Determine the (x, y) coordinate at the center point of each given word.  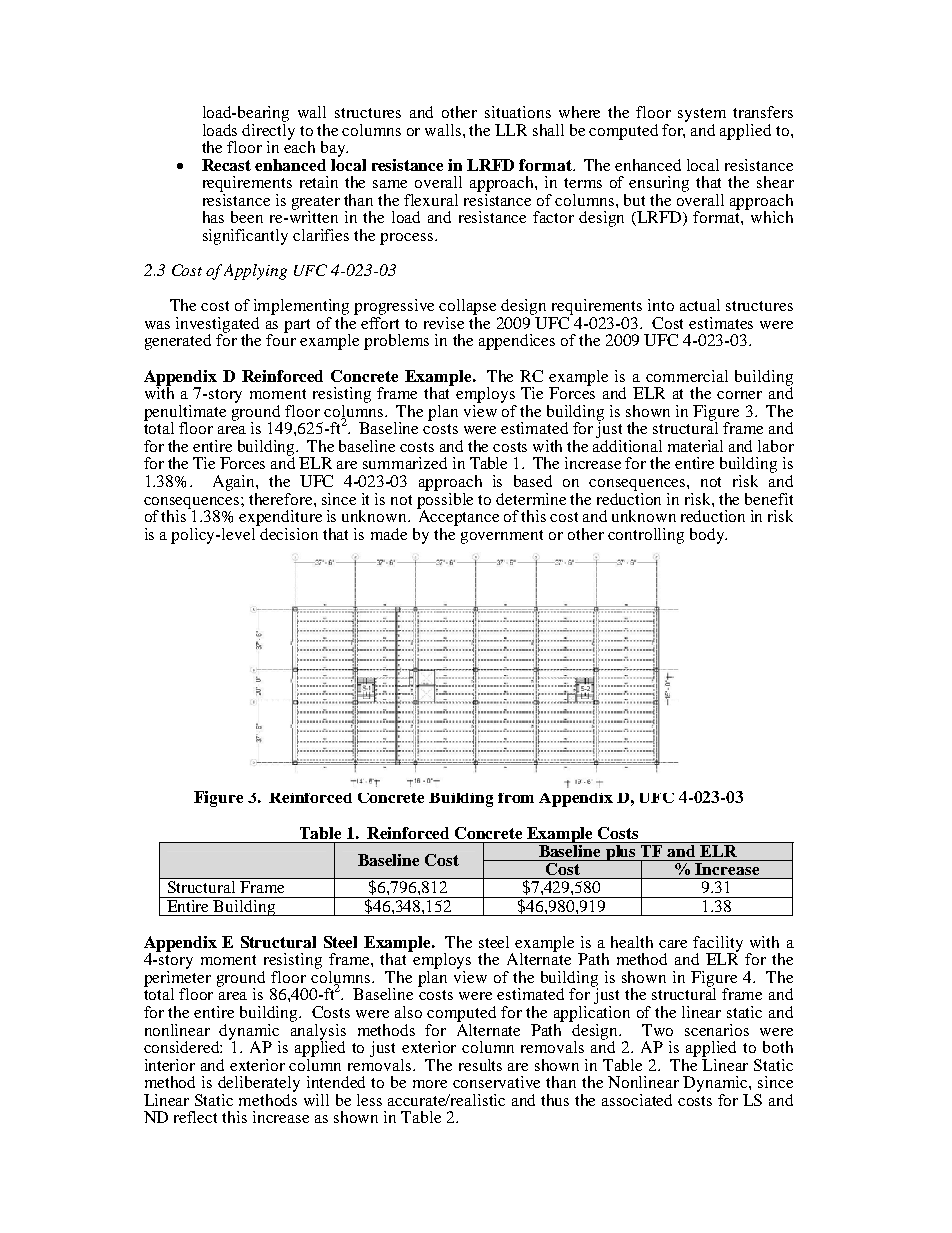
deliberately (259, 1084)
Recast (226, 165)
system (702, 115)
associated (637, 1100)
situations (518, 112)
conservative (496, 1082)
